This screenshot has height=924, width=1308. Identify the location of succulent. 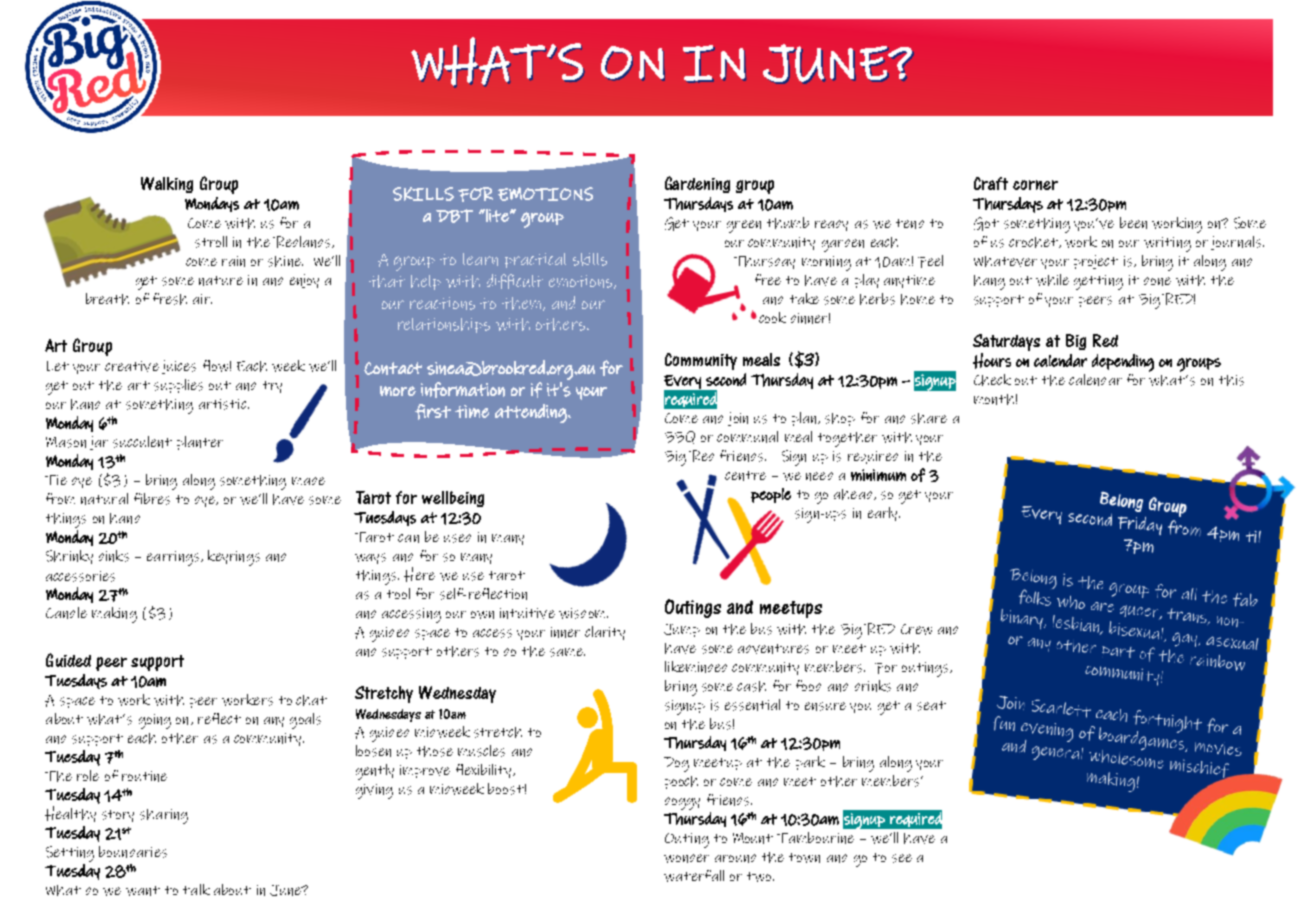
(142, 442).
